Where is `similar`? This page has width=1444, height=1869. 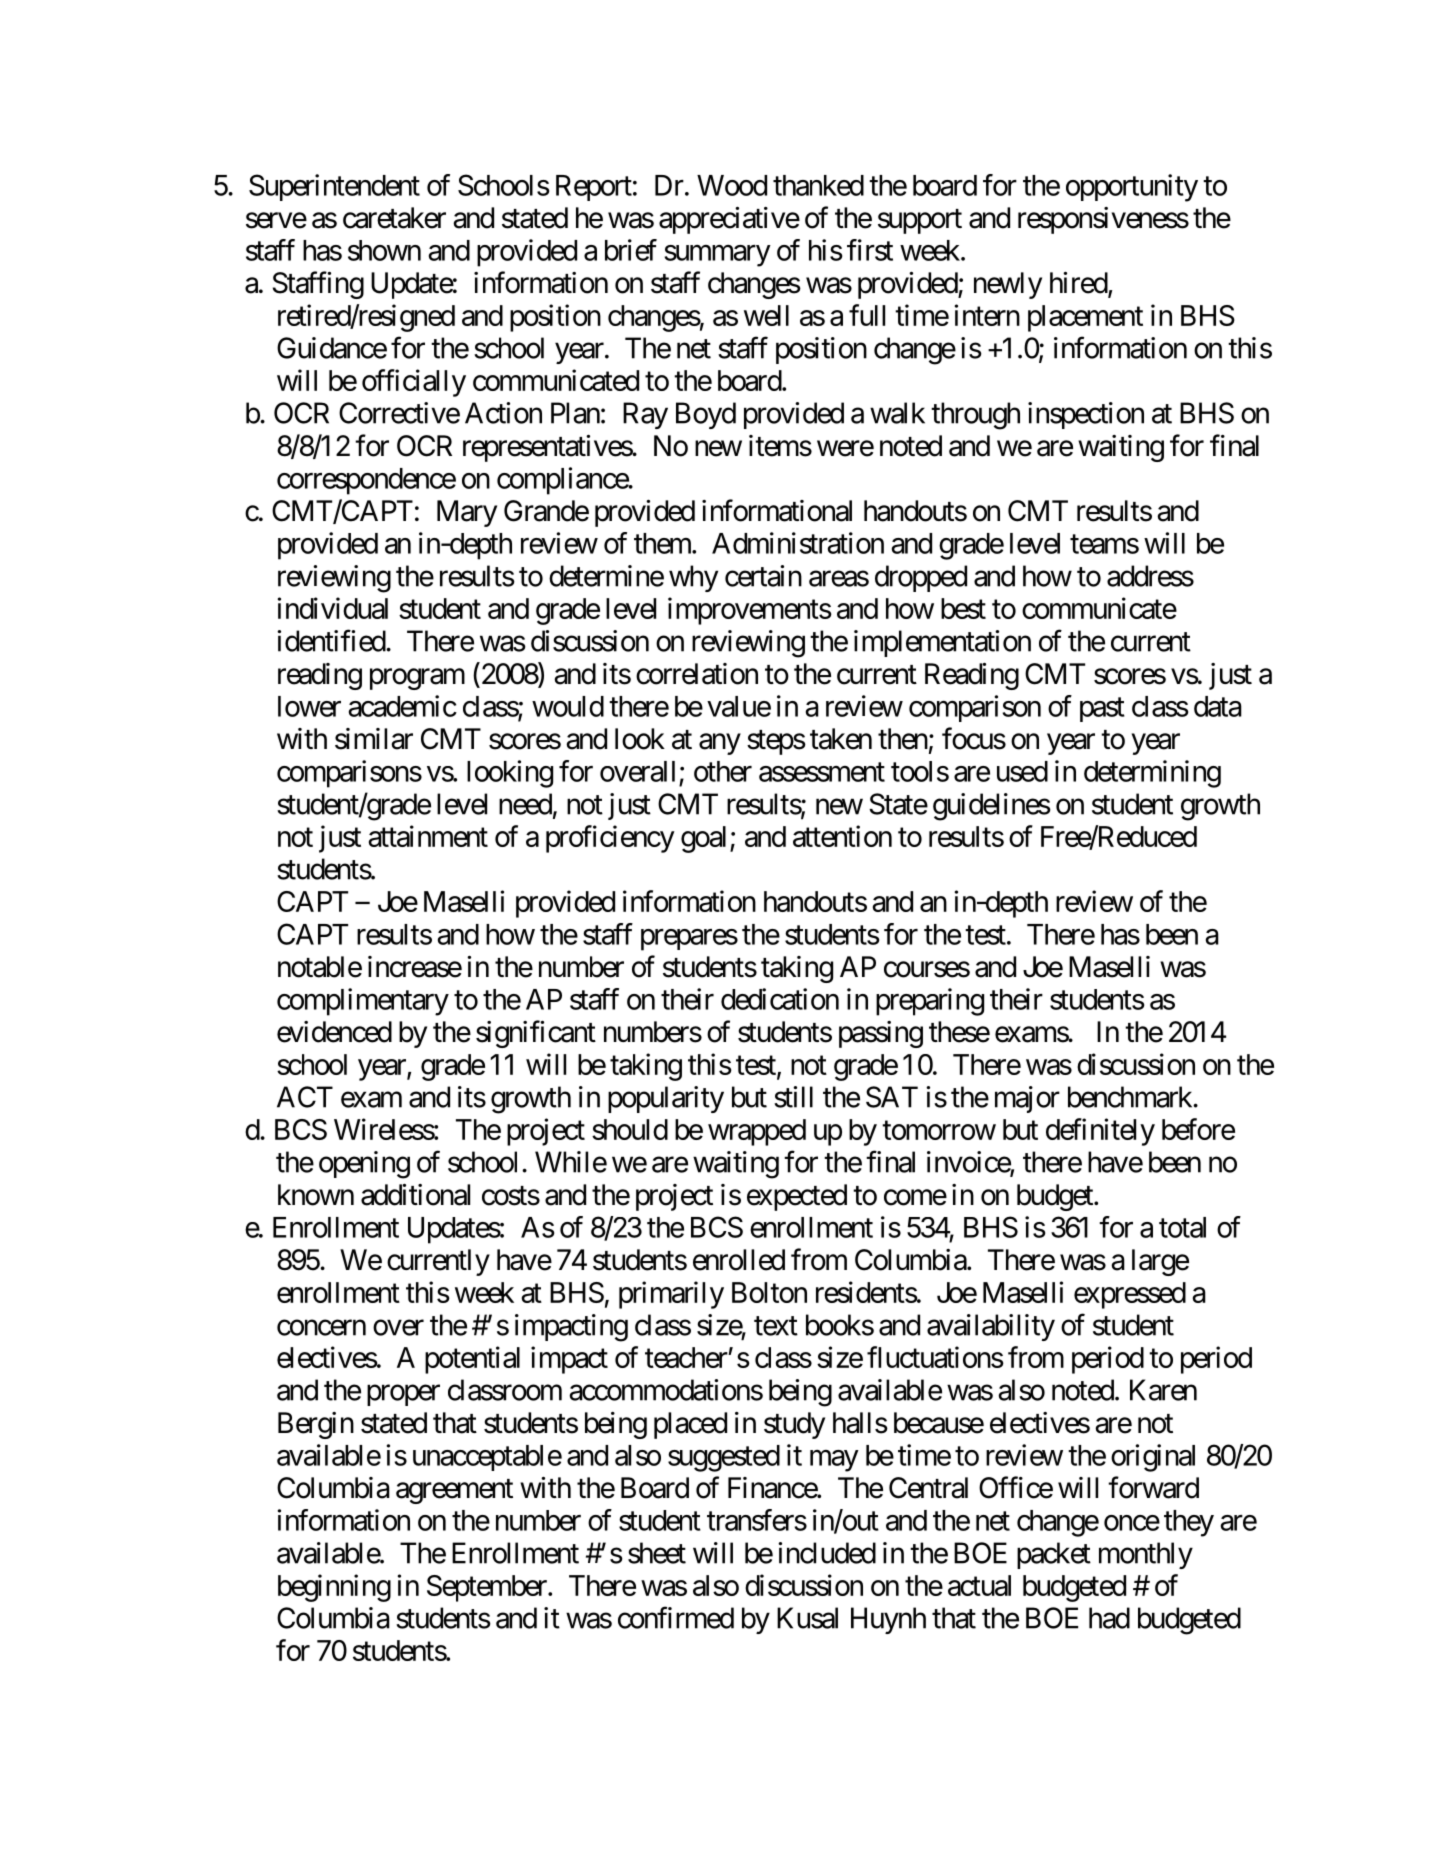 similar is located at coordinates (374, 739).
